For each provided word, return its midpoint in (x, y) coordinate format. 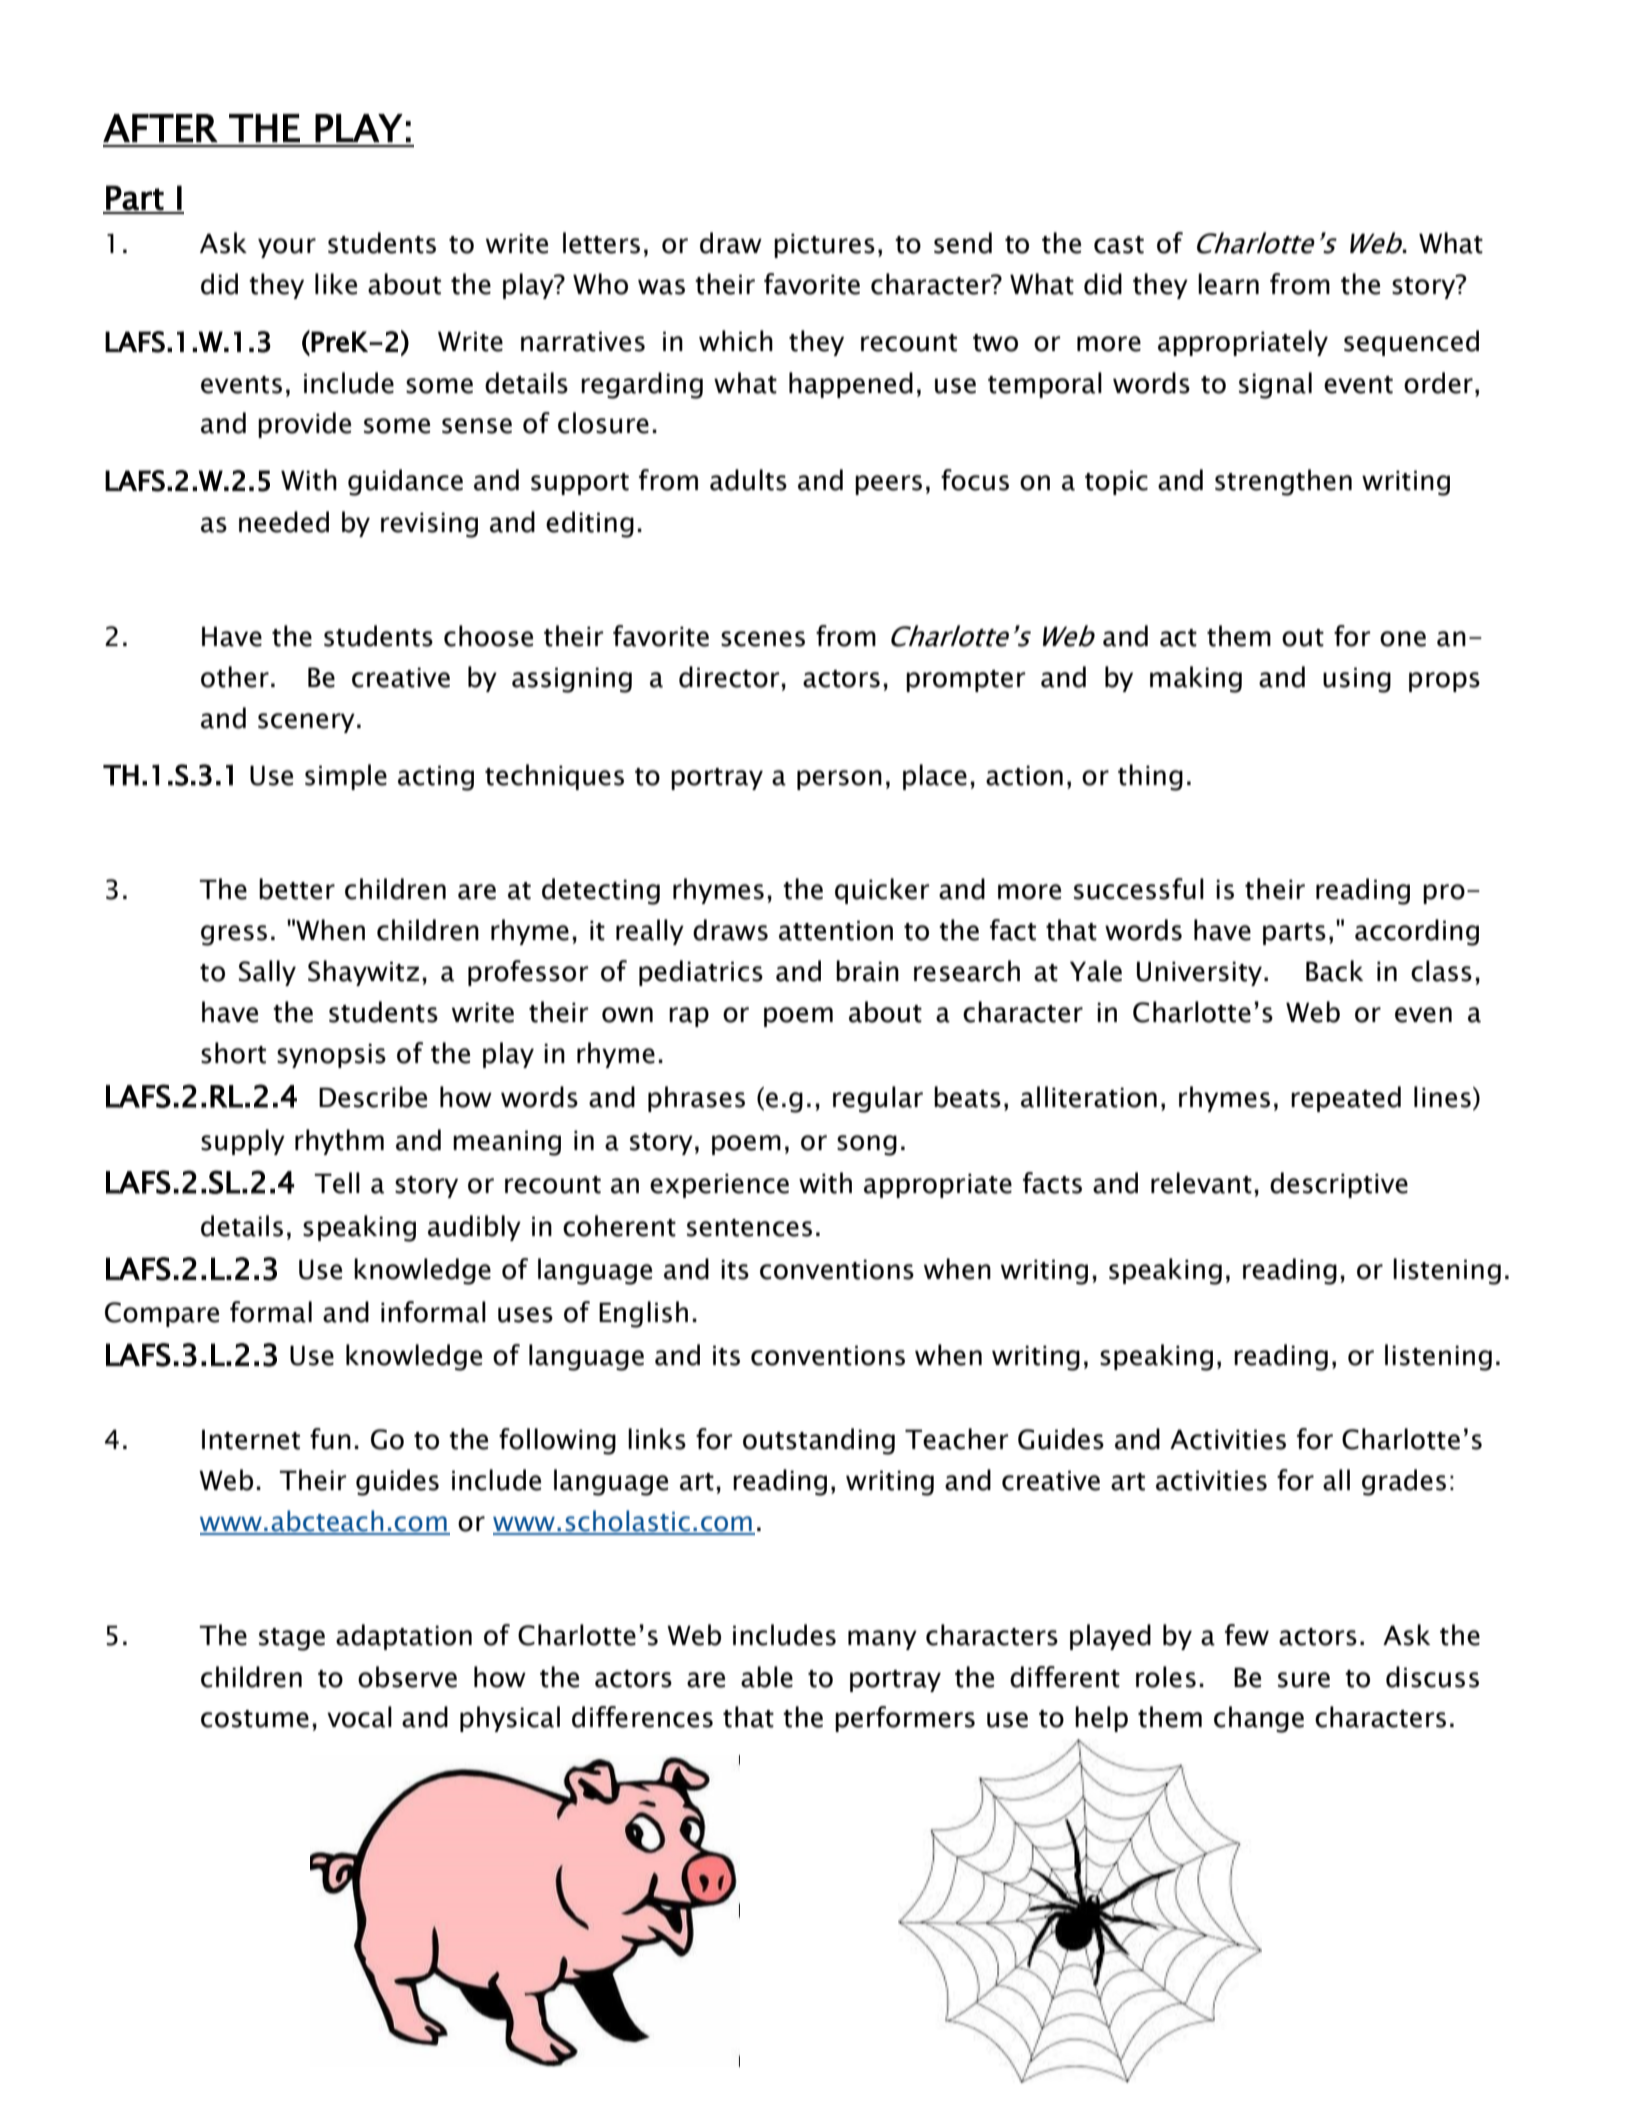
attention (836, 930)
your (287, 248)
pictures (824, 245)
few (1247, 1635)
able (767, 1677)
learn (1228, 284)
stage (292, 1639)
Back (1334, 971)
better (297, 889)
